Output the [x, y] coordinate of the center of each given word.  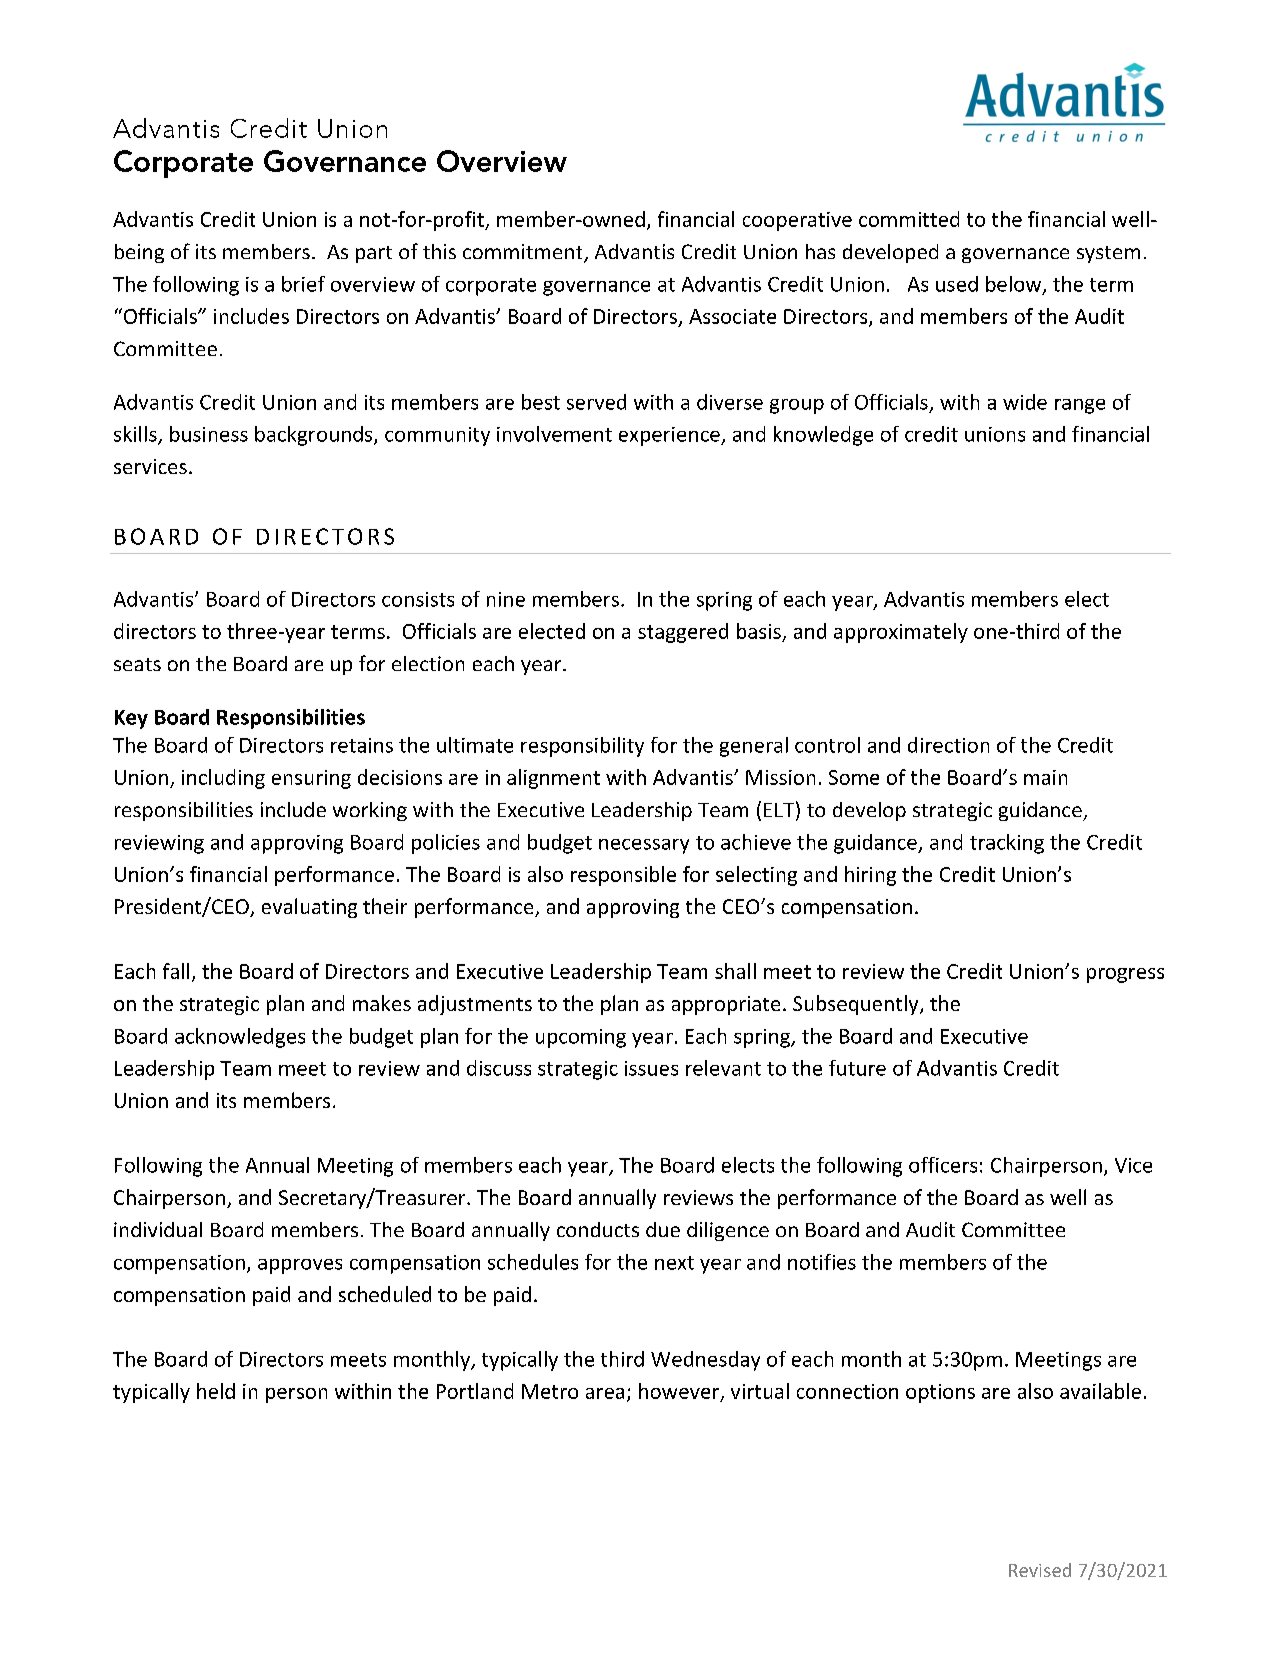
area [605, 1393]
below [1015, 285]
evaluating [309, 908]
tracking [1007, 844]
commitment [524, 253]
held [216, 1391]
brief [303, 284]
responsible [623, 876]
